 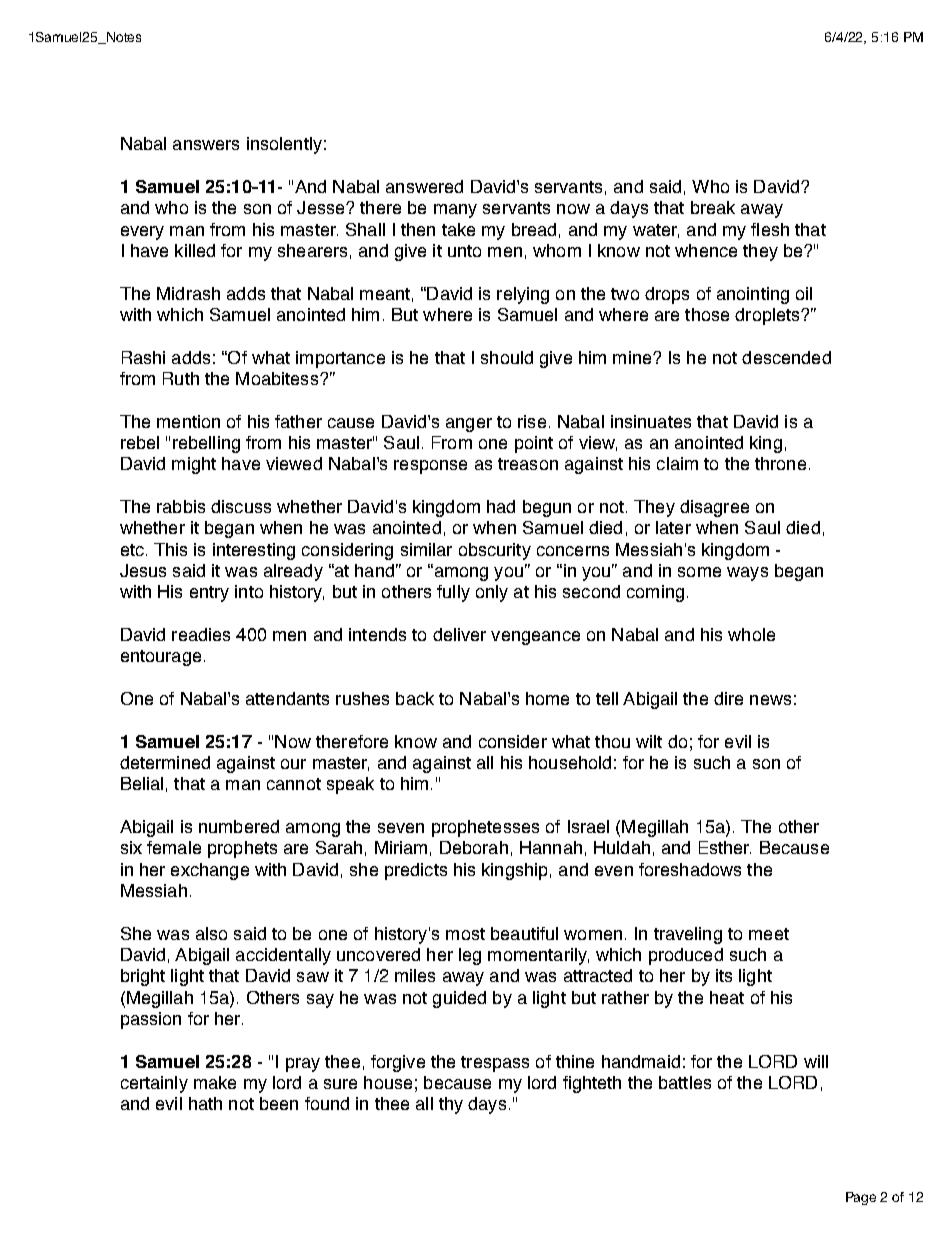 What do you see at coordinates (241, 506) in the page?
I see `discuss` at bounding box center [241, 506].
